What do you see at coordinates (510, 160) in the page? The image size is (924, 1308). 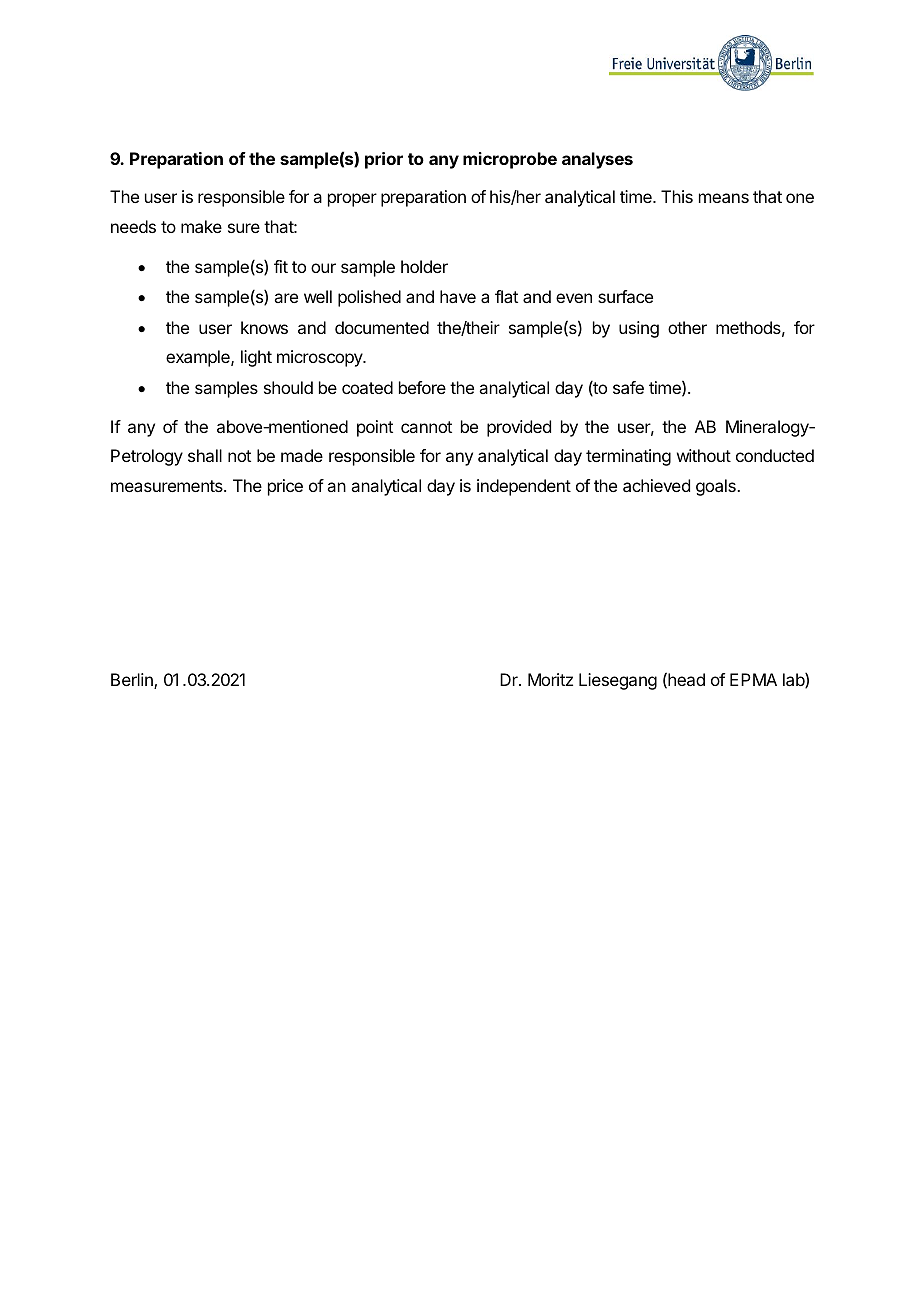 I see `microprobe` at bounding box center [510, 160].
